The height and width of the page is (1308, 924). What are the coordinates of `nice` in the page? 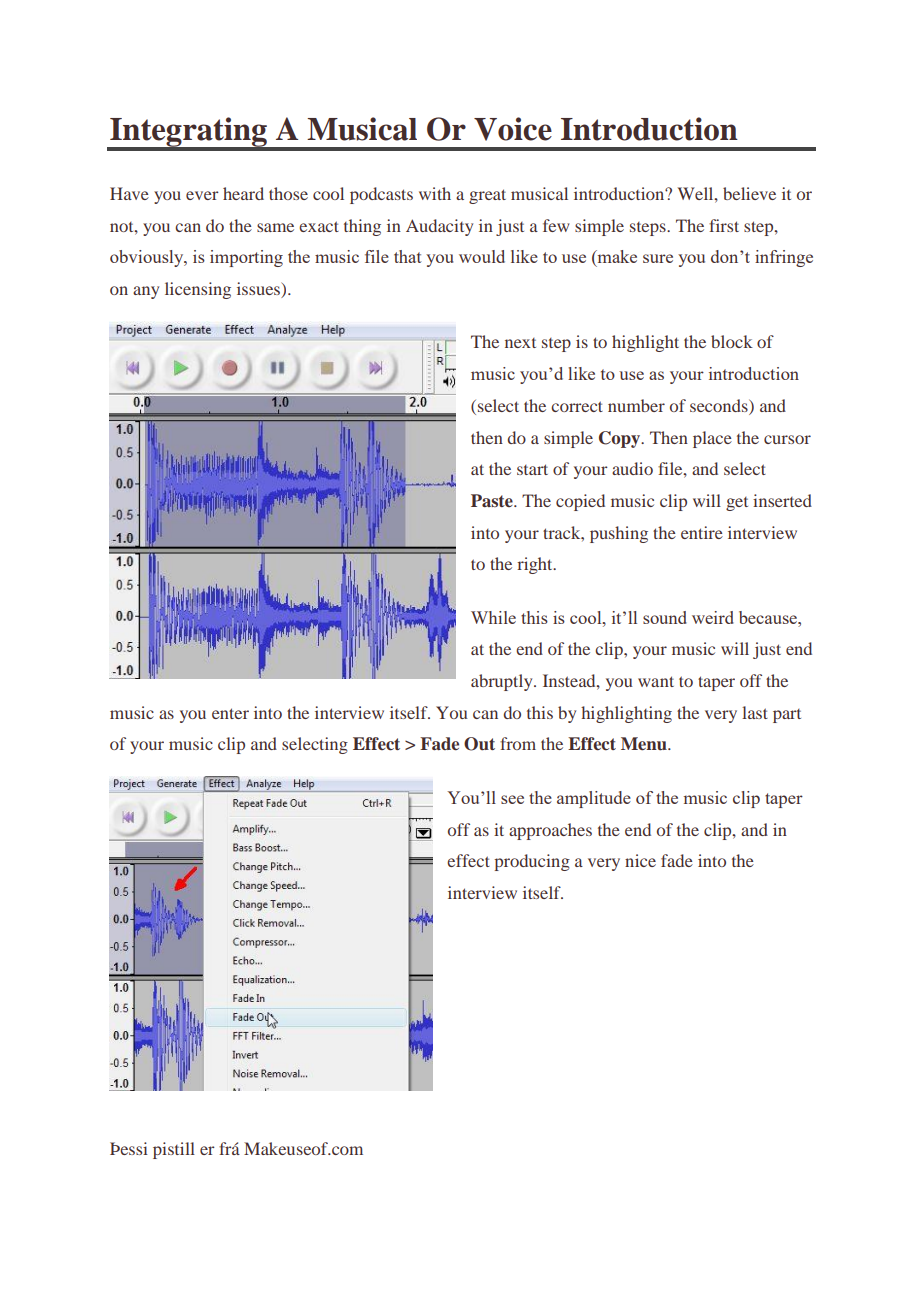 It's located at (640, 860).
